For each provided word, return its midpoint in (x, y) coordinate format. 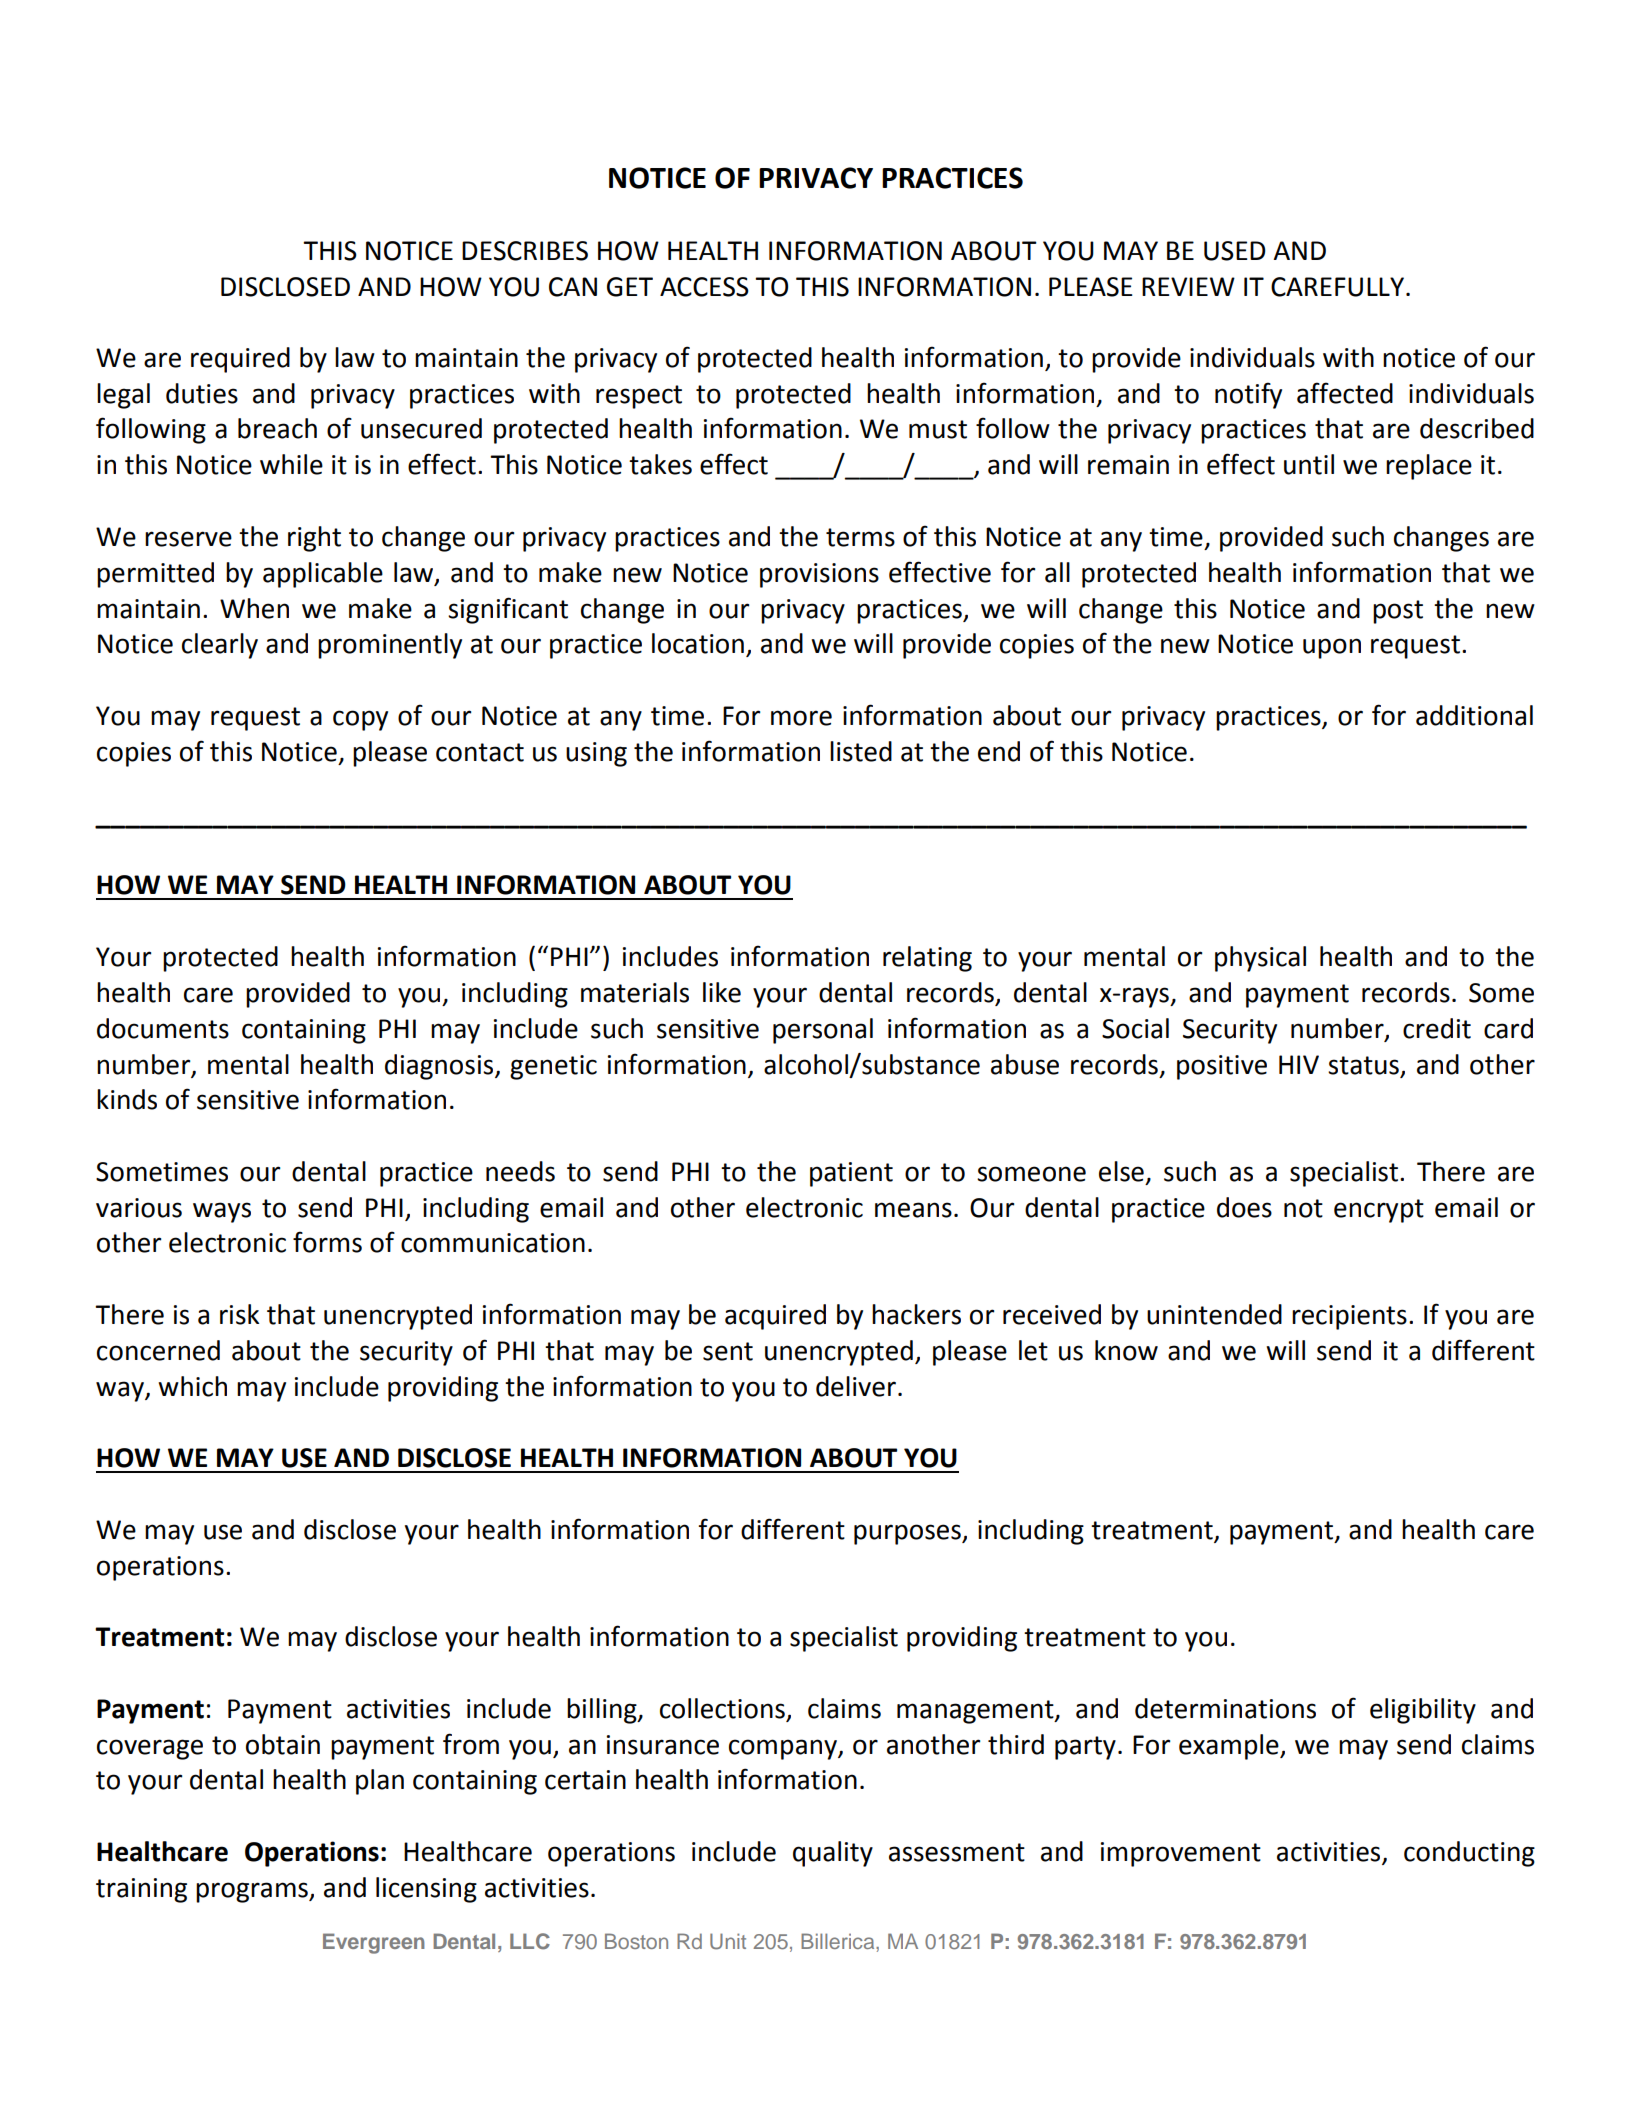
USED (1235, 251)
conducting (1469, 1854)
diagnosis (440, 1067)
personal (823, 1031)
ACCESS (704, 287)
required (240, 360)
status (1363, 1065)
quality (833, 1854)
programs (253, 1892)
